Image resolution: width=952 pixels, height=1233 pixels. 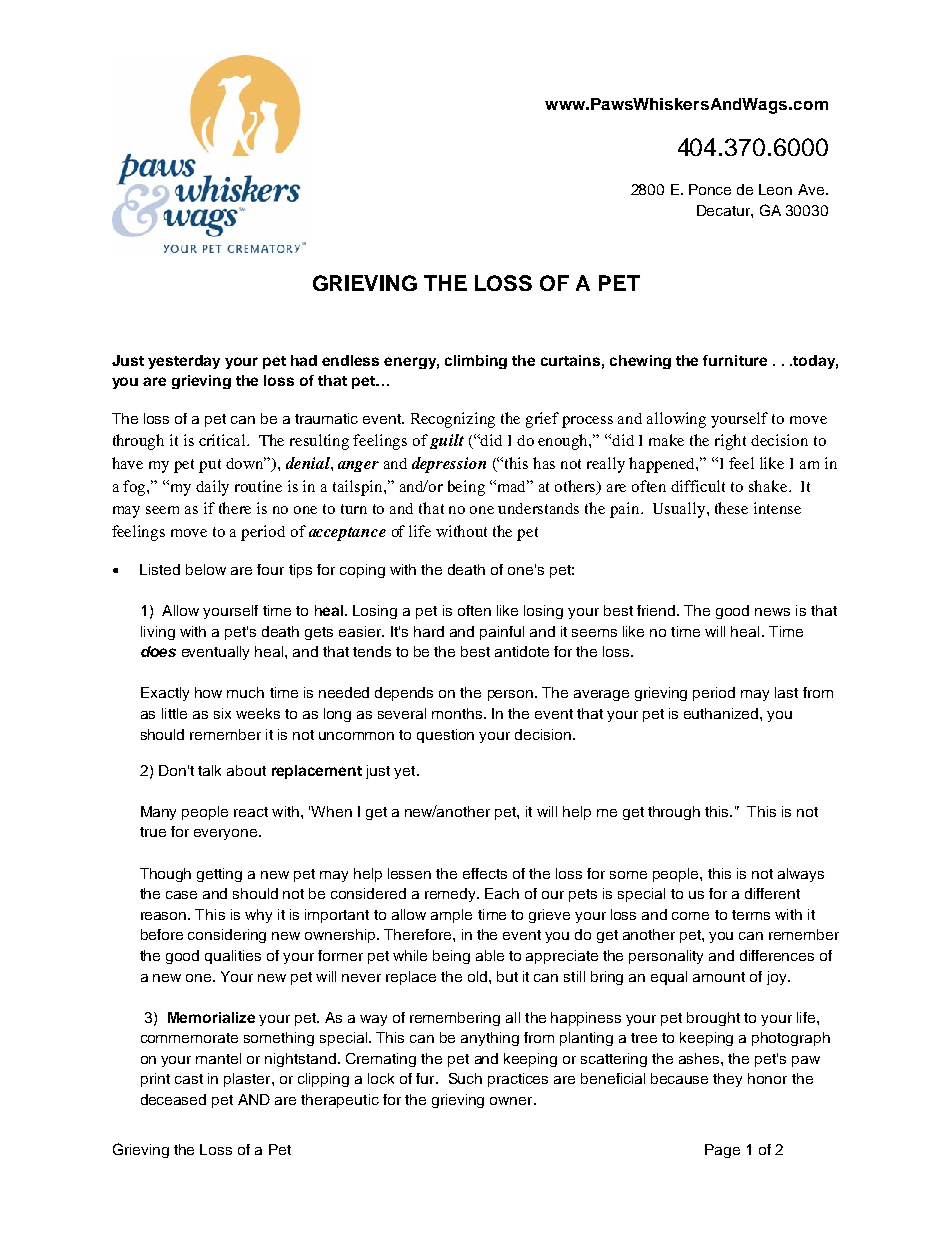 What do you see at coordinates (722, 1151) in the screenshot?
I see `Page` at bounding box center [722, 1151].
